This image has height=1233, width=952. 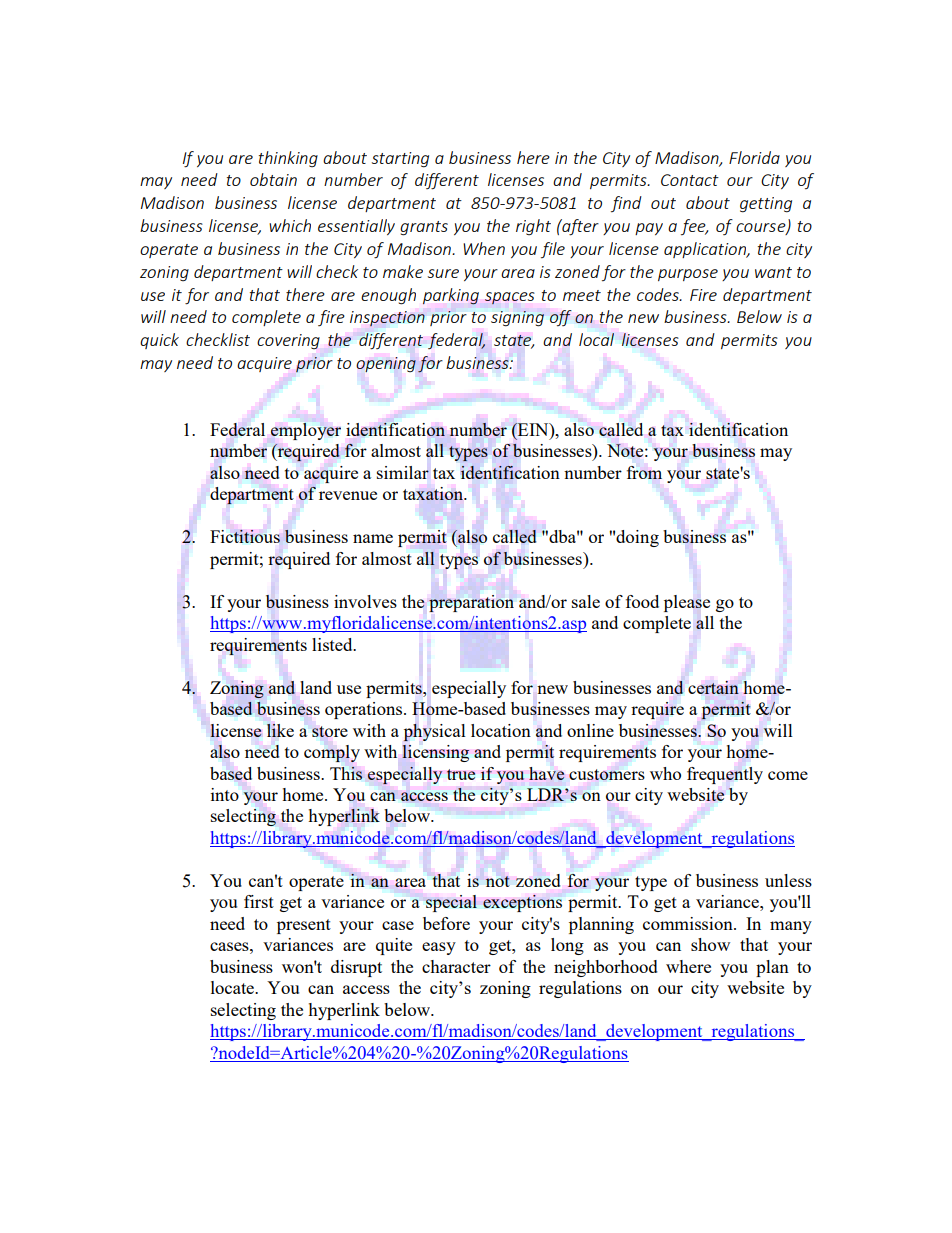 I want to click on Fictitious, so click(x=245, y=536).
